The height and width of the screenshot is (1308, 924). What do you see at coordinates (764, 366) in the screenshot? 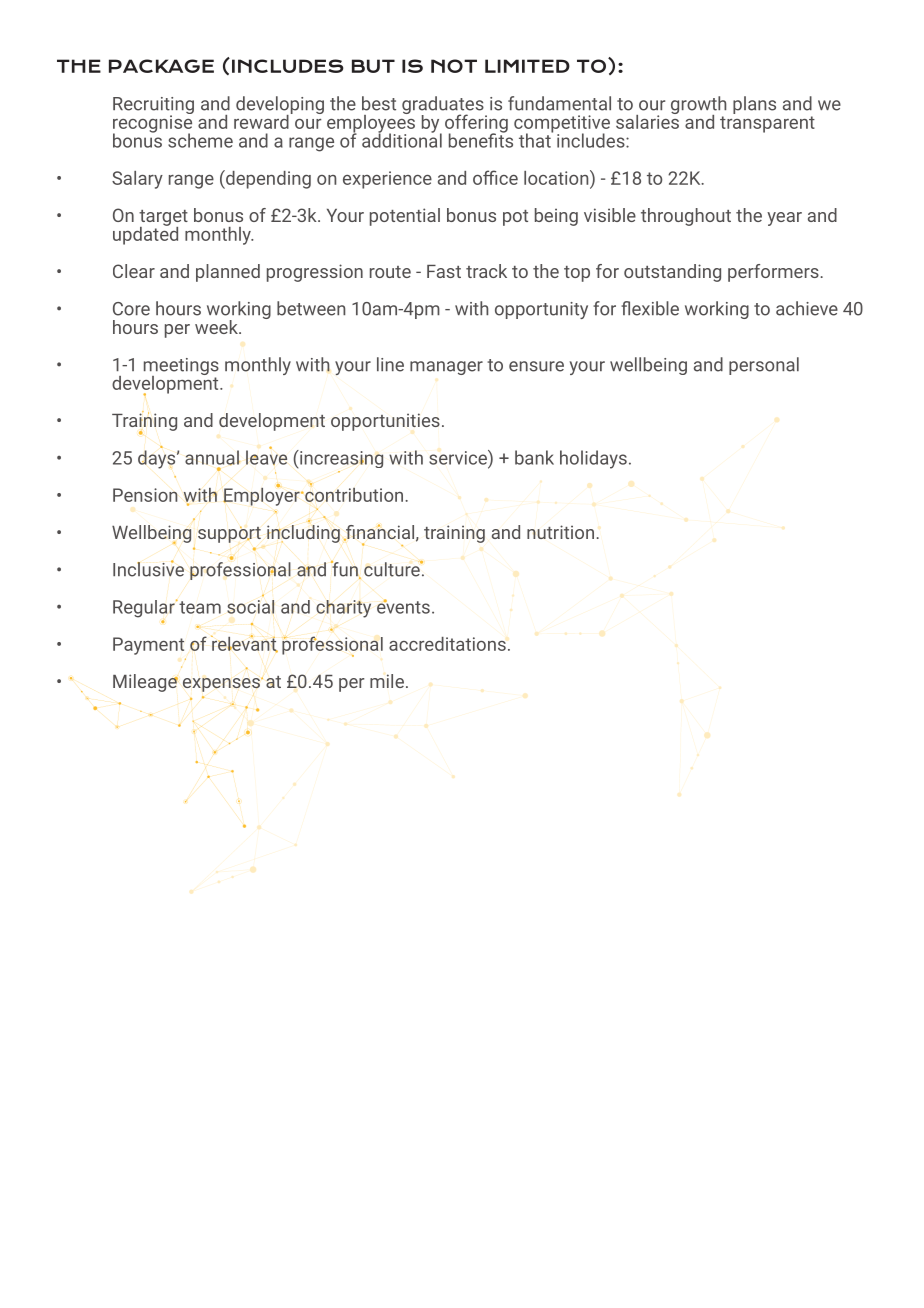
I see `personal` at bounding box center [764, 366].
